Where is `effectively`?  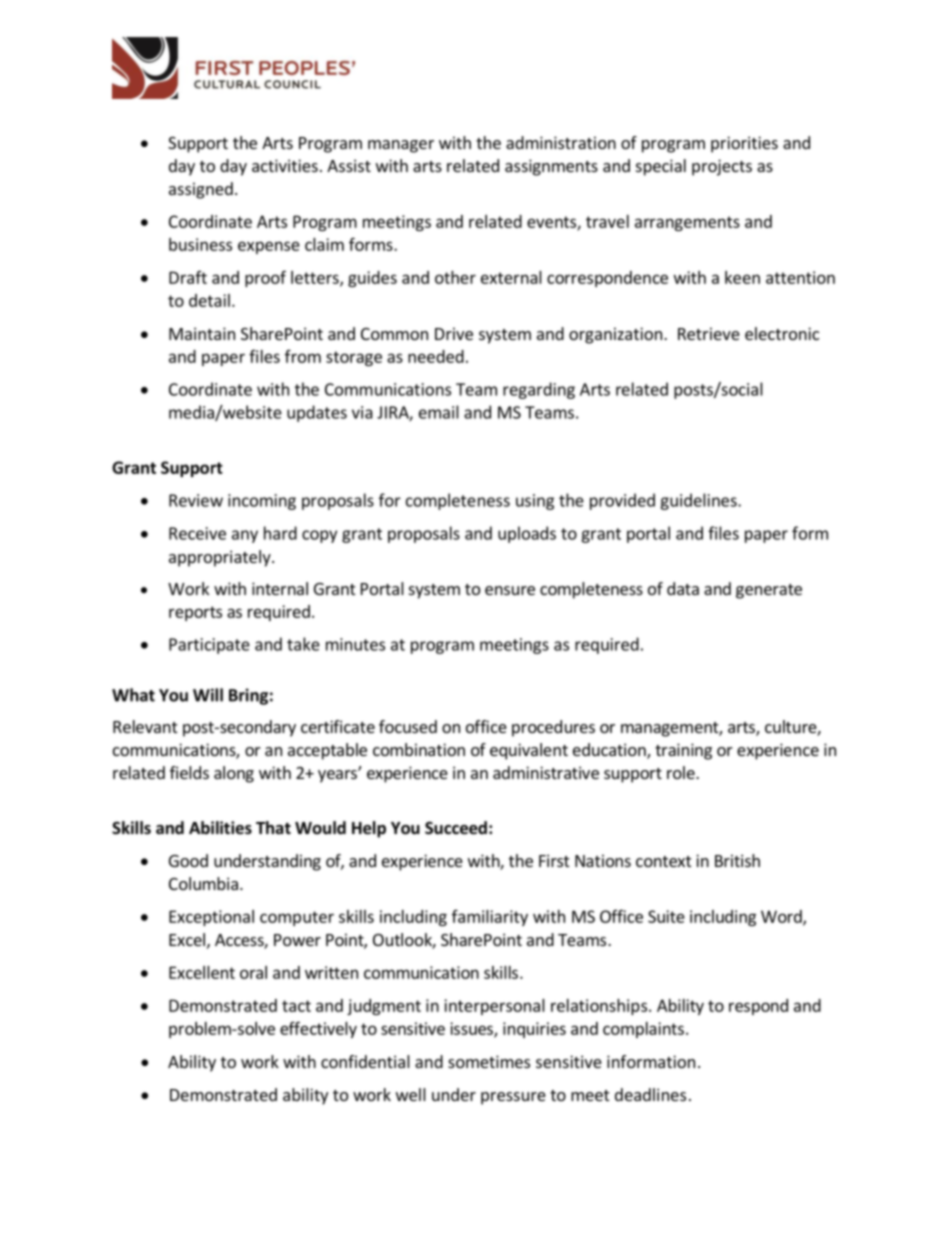
effectively is located at coordinates (318, 1029).
